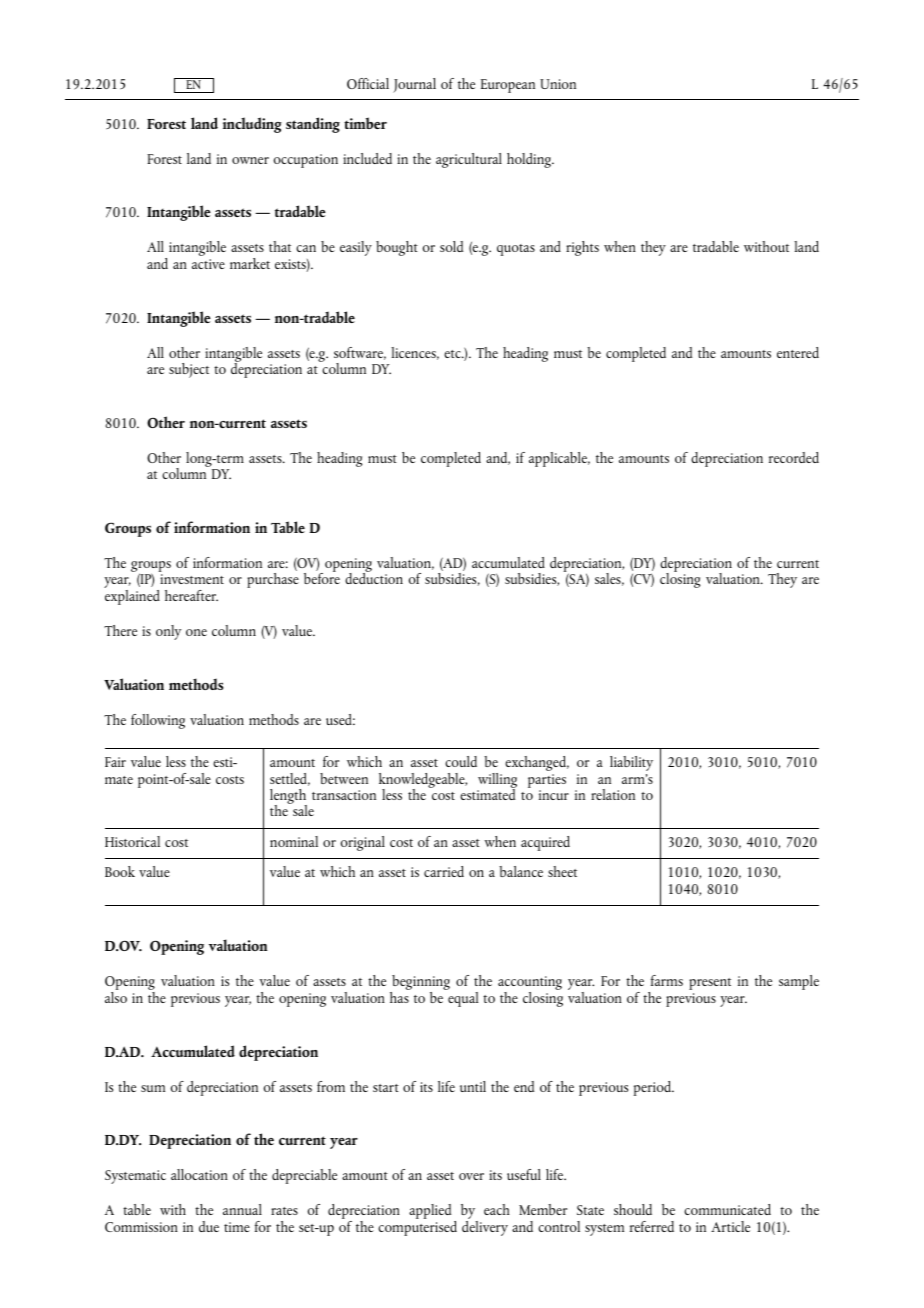  Describe the element at coordinates (471, 1176) in the image. I see `over` at that location.
